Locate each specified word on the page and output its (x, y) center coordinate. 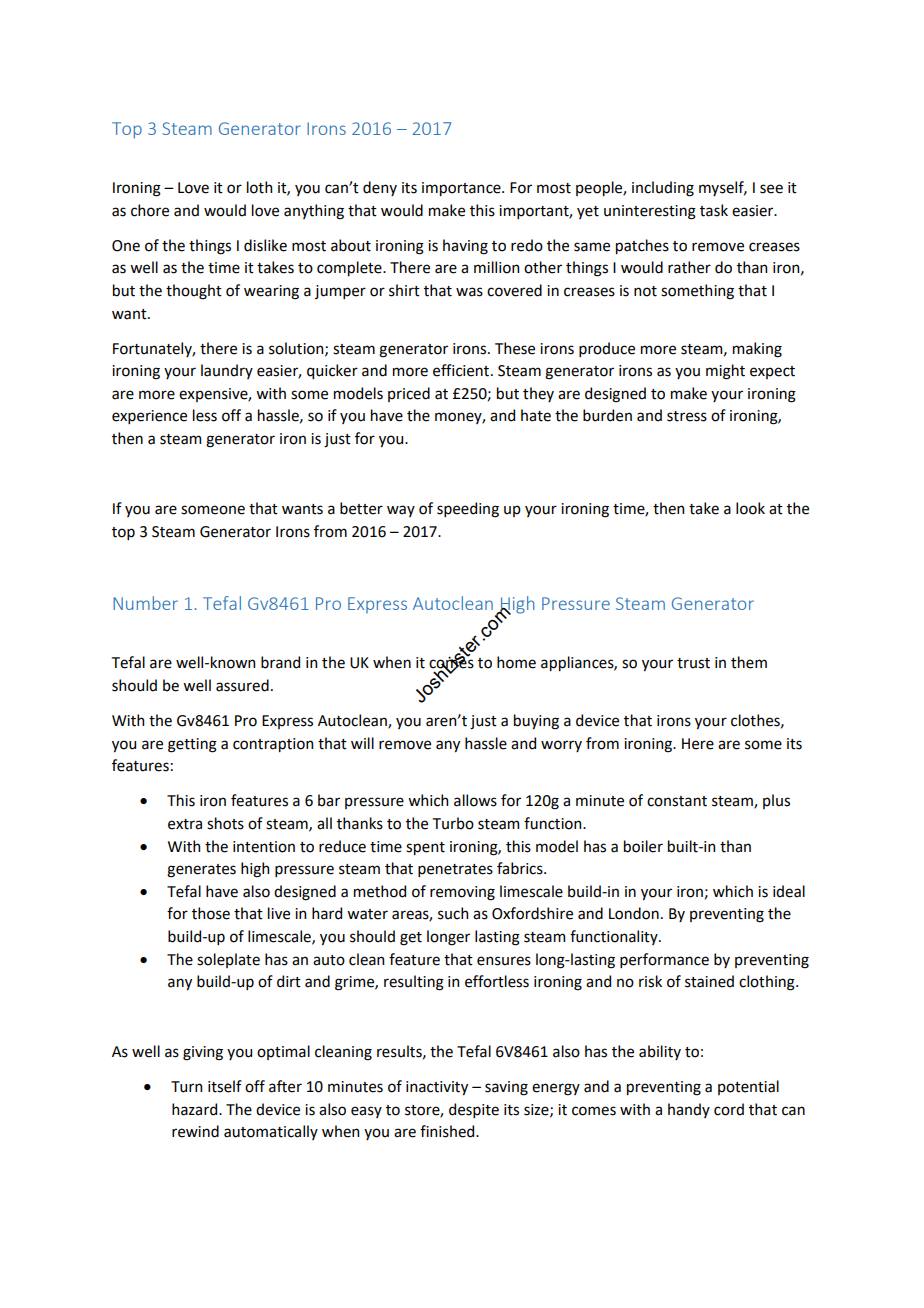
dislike (265, 245)
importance (462, 189)
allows (475, 800)
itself (225, 1086)
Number (145, 603)
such (453, 913)
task (714, 210)
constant (677, 801)
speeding (468, 510)
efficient (462, 370)
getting (192, 745)
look (750, 508)
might (725, 372)
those (211, 913)
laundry (227, 371)
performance (664, 960)
